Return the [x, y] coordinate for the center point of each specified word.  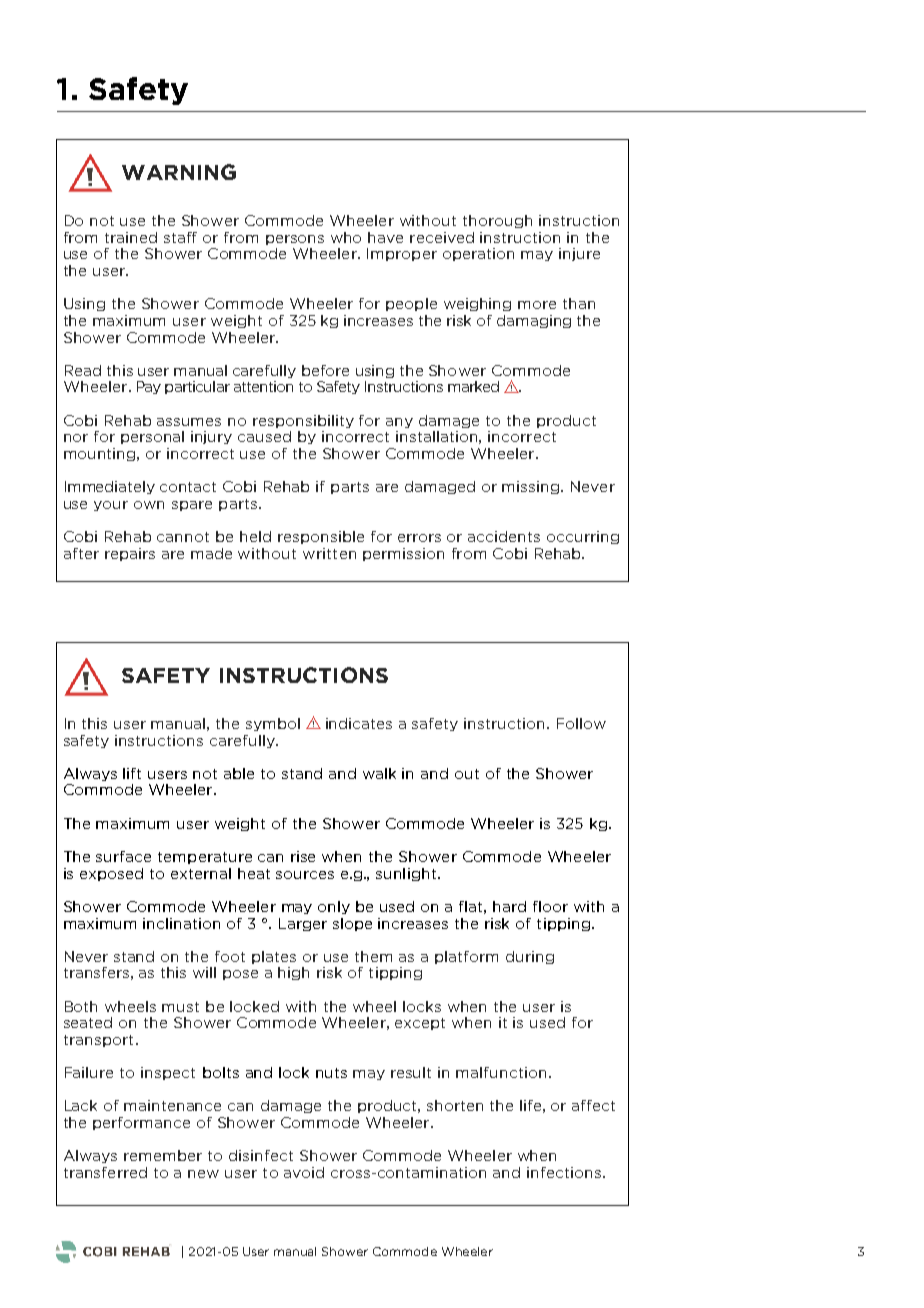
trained [131, 237]
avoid [304, 1172]
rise [303, 856]
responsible [321, 537]
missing [532, 487]
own [149, 505]
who [346, 237]
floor [550, 906]
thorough [497, 221]
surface [123, 856]
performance [141, 1123]
